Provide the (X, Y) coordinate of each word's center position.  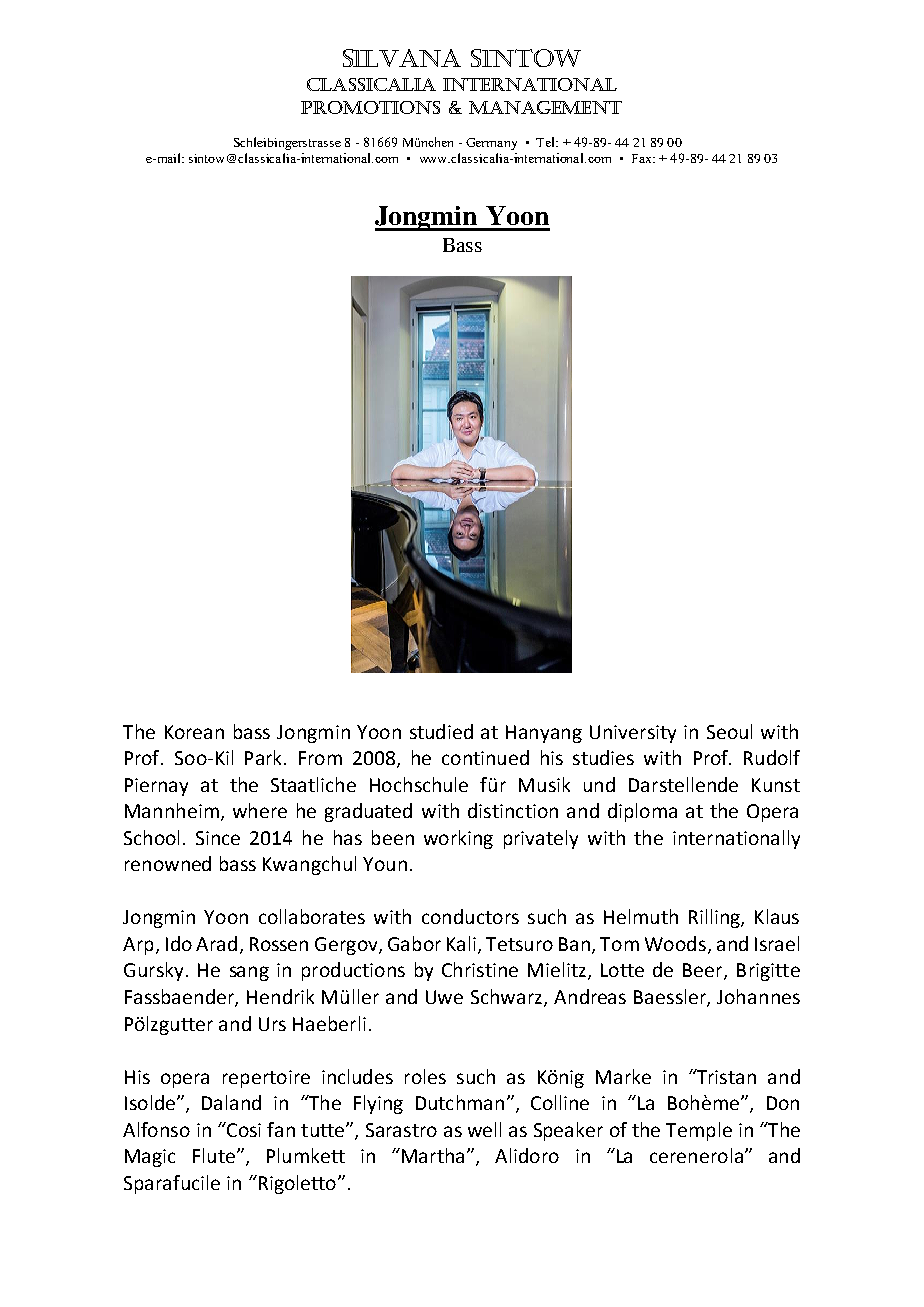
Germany (491, 144)
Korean (194, 732)
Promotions (370, 107)
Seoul (729, 731)
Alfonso (156, 1129)
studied (441, 731)
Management (545, 107)
